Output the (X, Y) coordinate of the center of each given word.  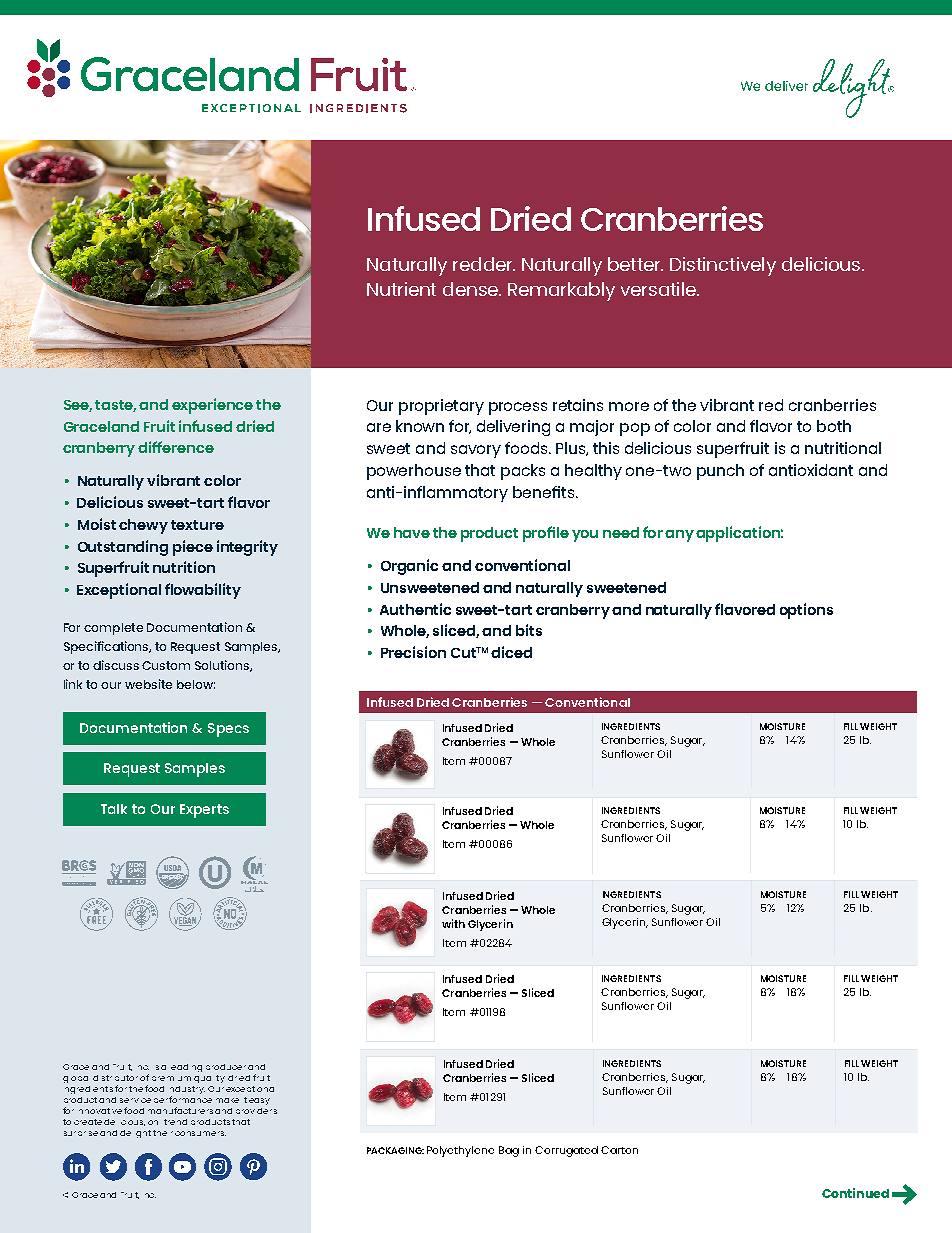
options (806, 611)
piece (193, 548)
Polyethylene (460, 1151)
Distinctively (723, 266)
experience (212, 406)
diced (511, 652)
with (453, 923)
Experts (204, 811)
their (163, 1133)
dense (472, 289)
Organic (409, 567)
